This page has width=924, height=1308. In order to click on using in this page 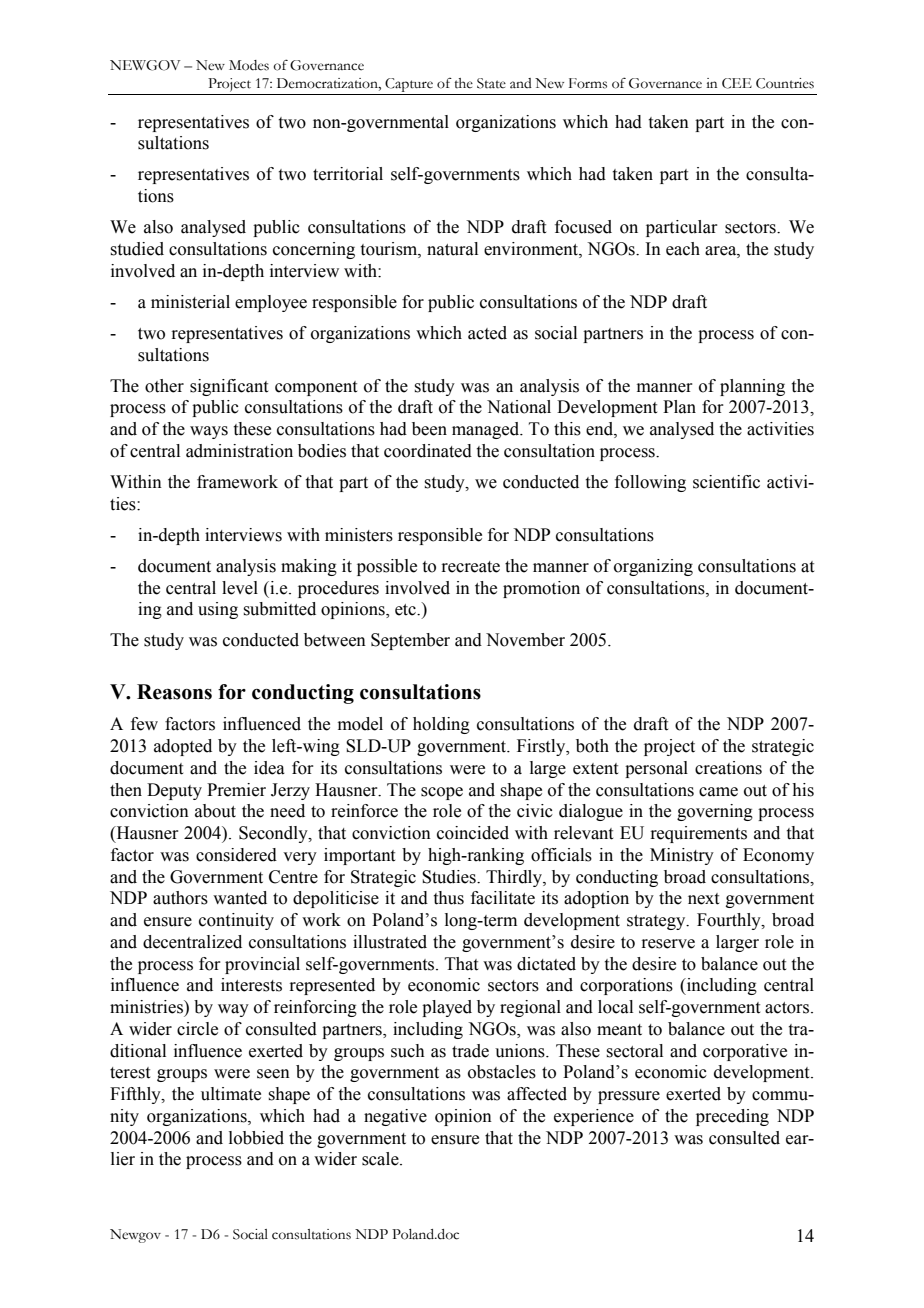, I will do `click(218, 610)`.
